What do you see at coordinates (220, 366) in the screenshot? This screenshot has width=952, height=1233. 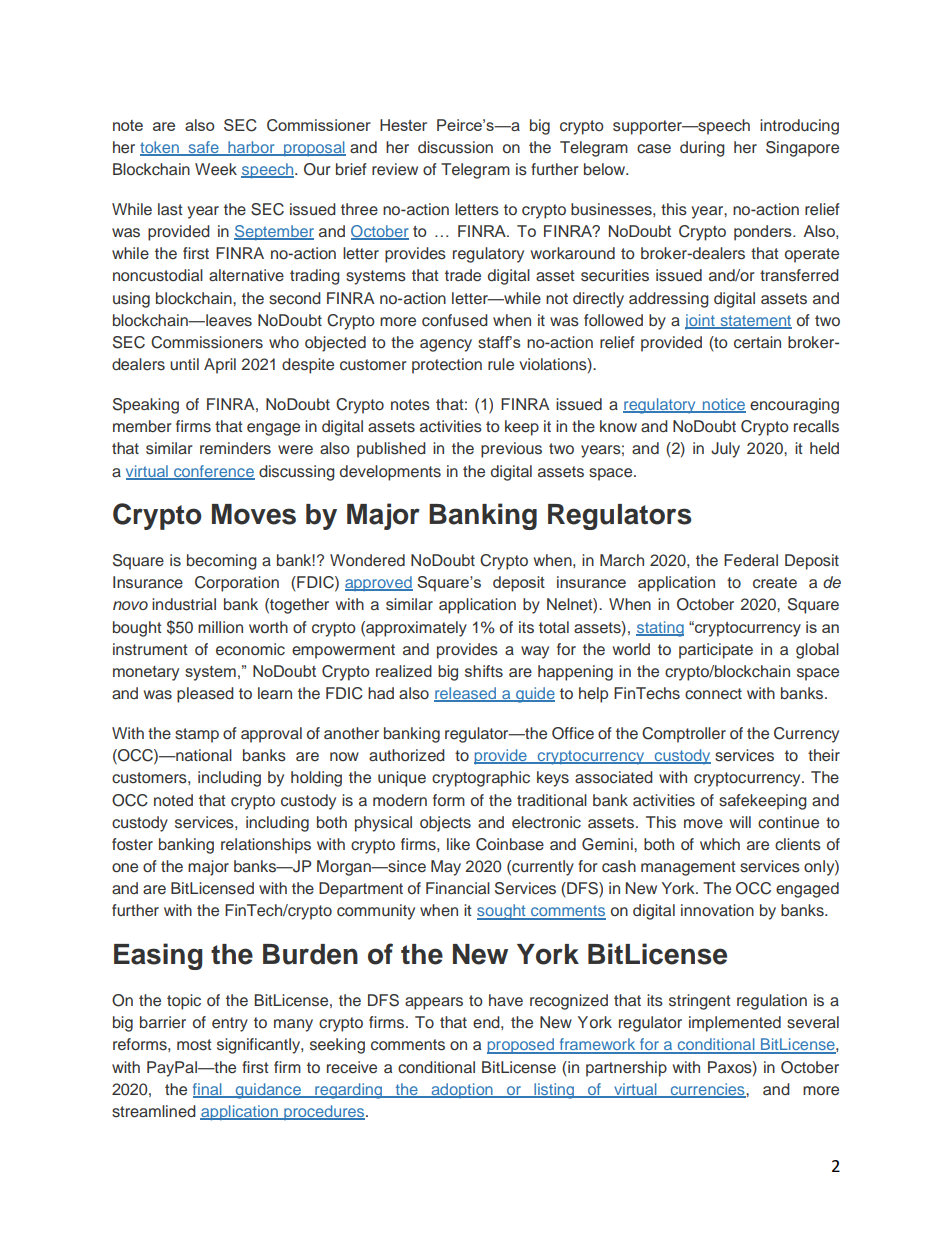 I see `April` at bounding box center [220, 366].
